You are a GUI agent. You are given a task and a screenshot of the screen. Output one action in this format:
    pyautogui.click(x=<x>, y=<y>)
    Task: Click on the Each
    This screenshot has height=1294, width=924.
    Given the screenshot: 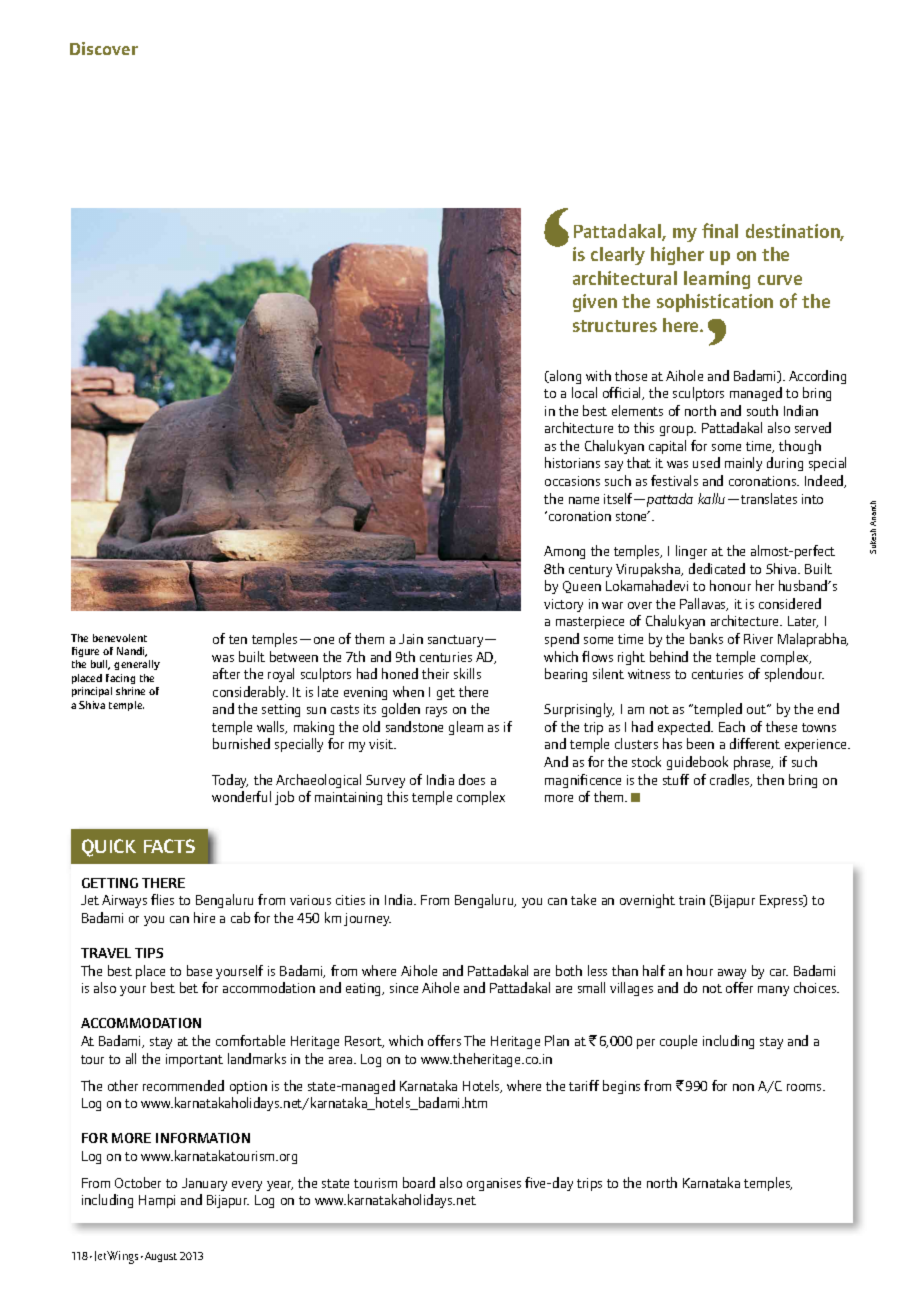 What is the action you would take?
    pyautogui.click(x=732, y=726)
